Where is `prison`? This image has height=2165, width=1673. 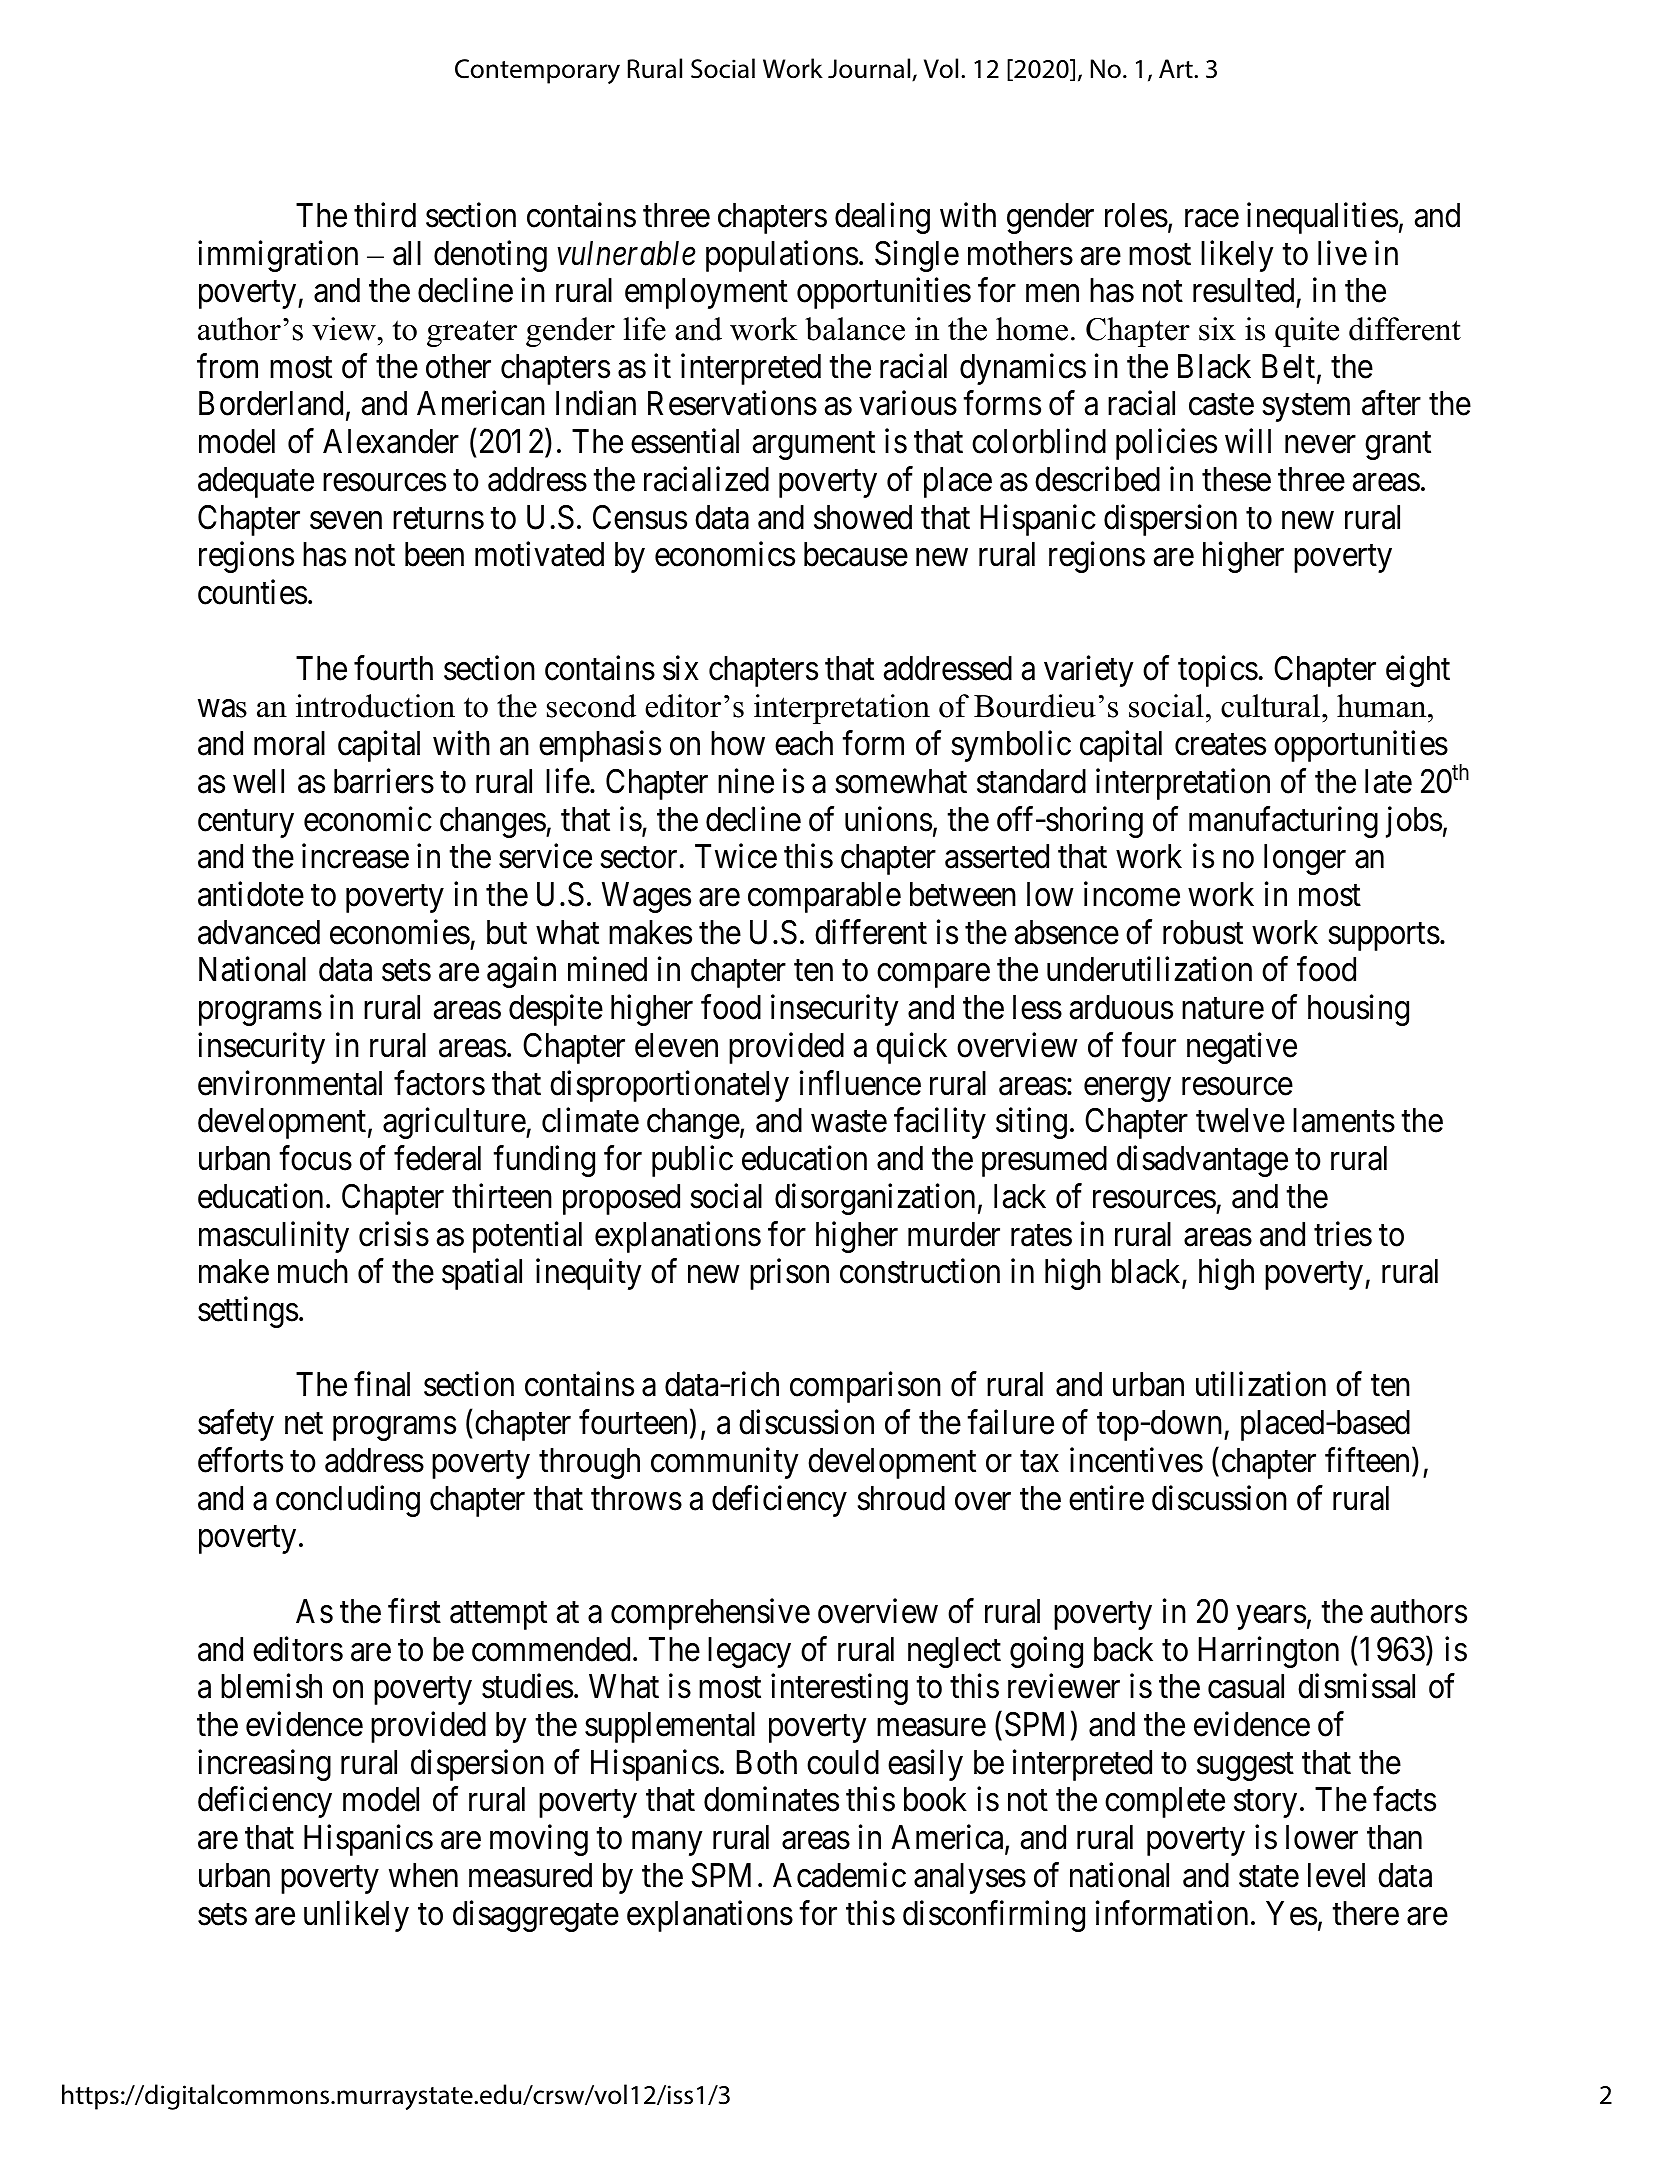 prison is located at coordinates (789, 1274).
